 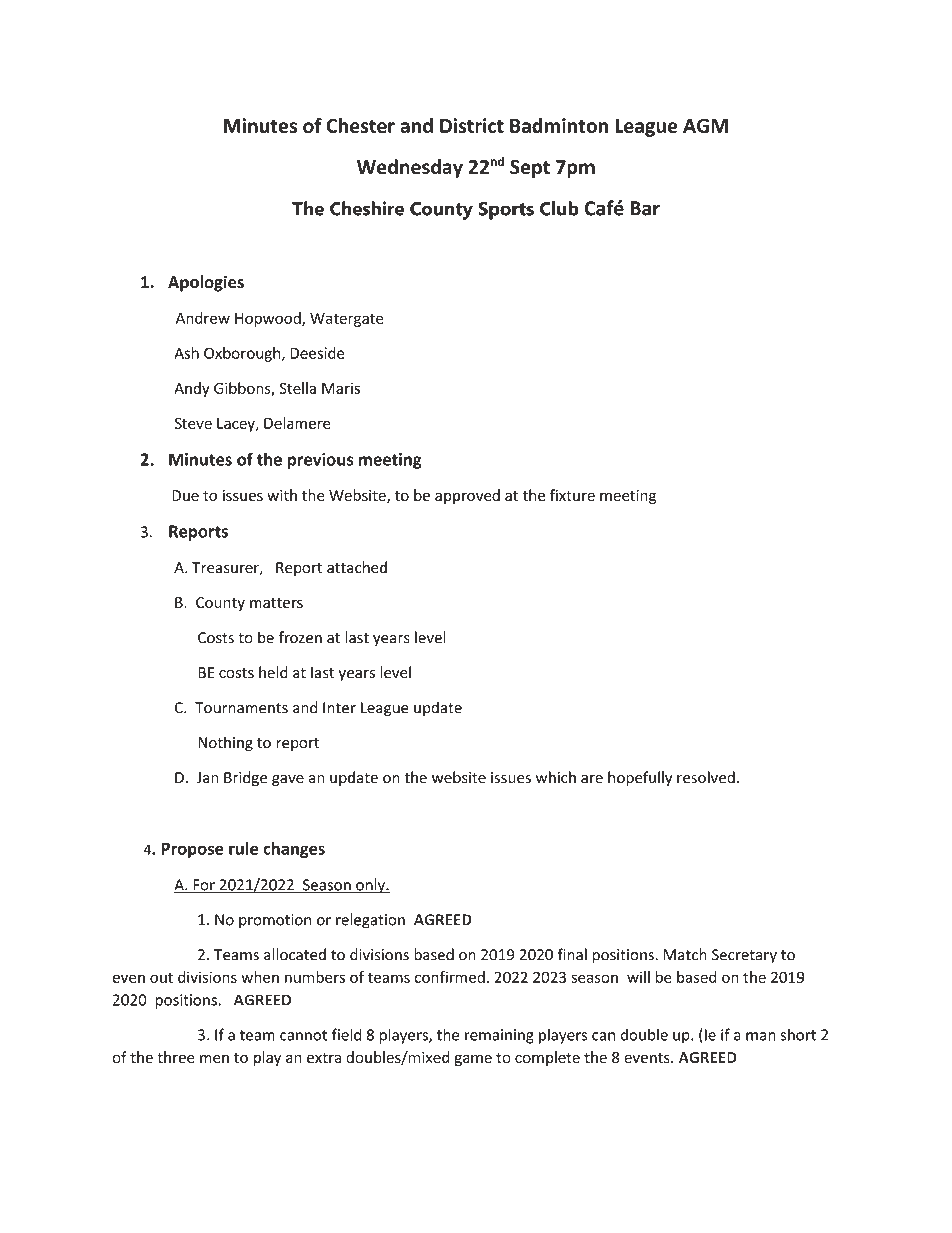 I want to click on District, so click(x=472, y=125).
